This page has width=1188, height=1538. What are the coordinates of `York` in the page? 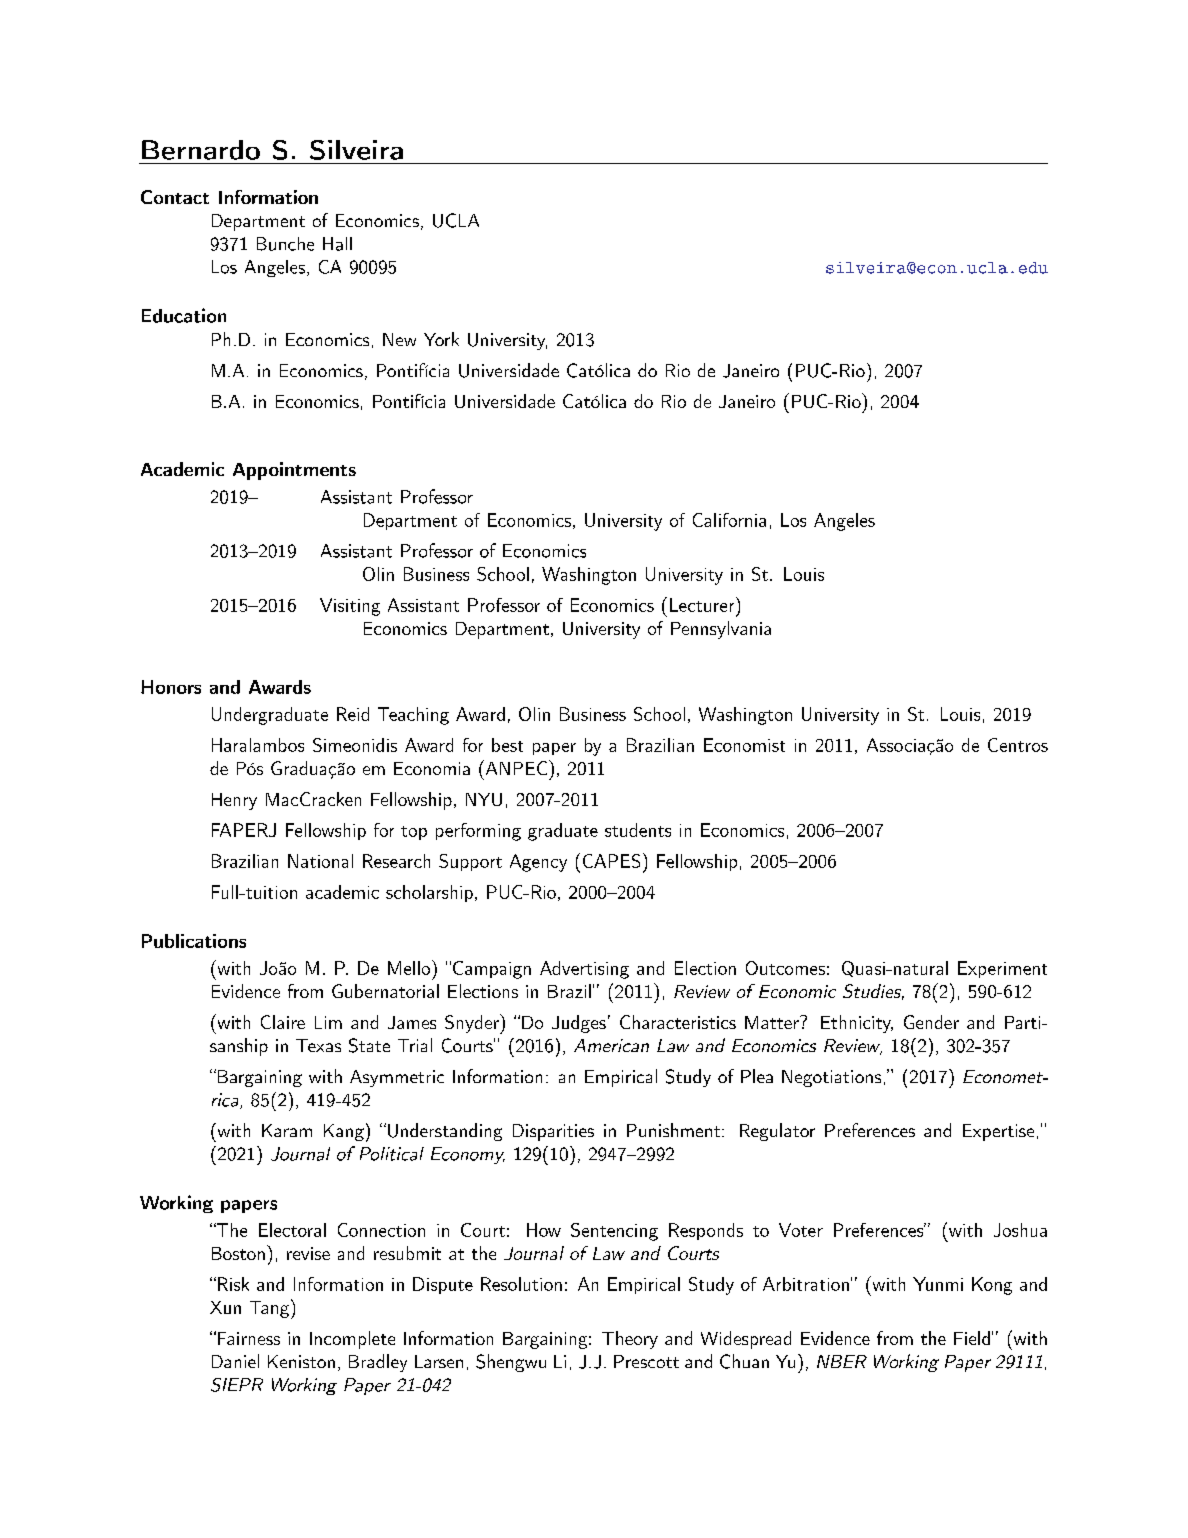 It's located at (441, 339).
